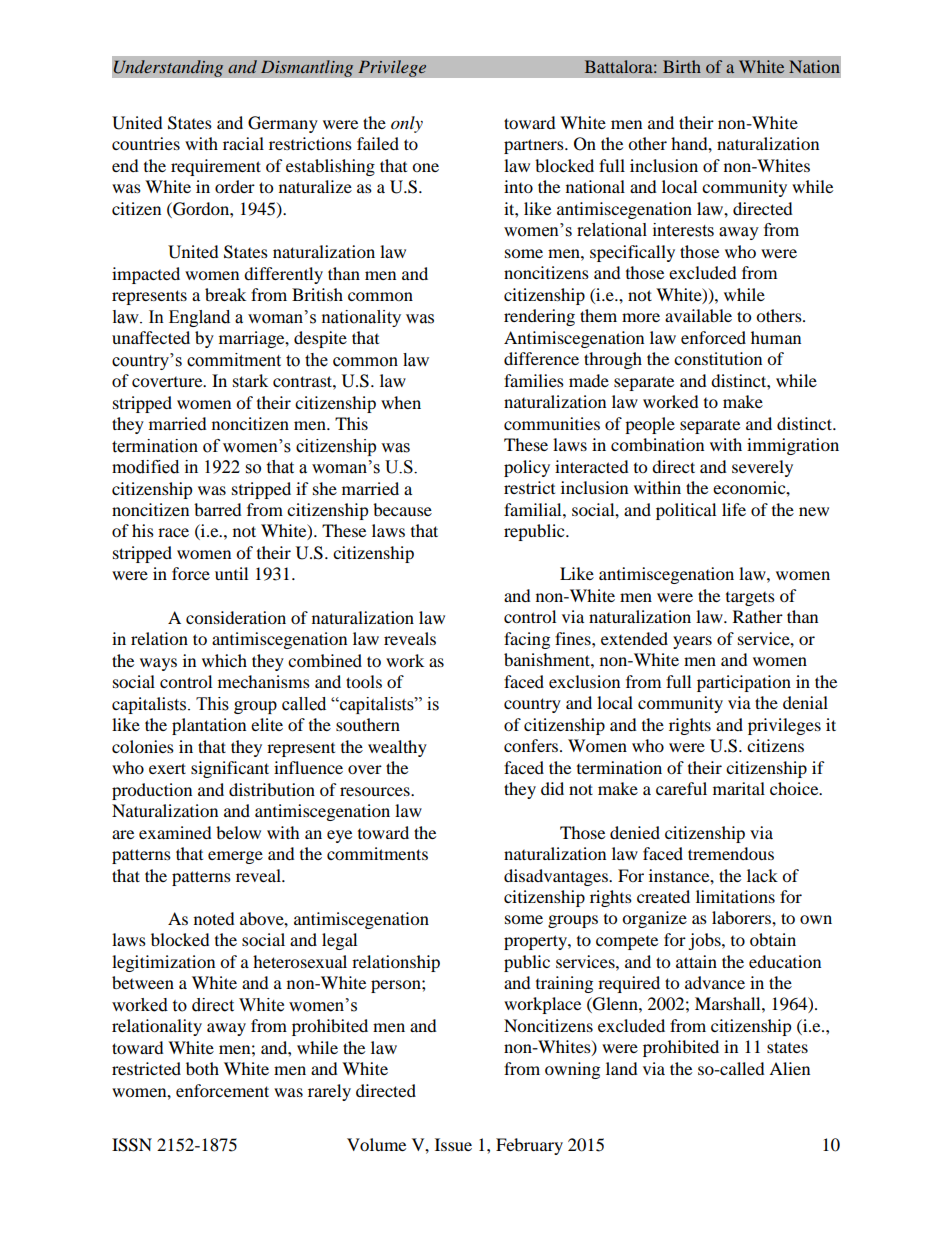 The width and height of the screenshot is (952, 1233). I want to click on consideration, so click(236, 617).
